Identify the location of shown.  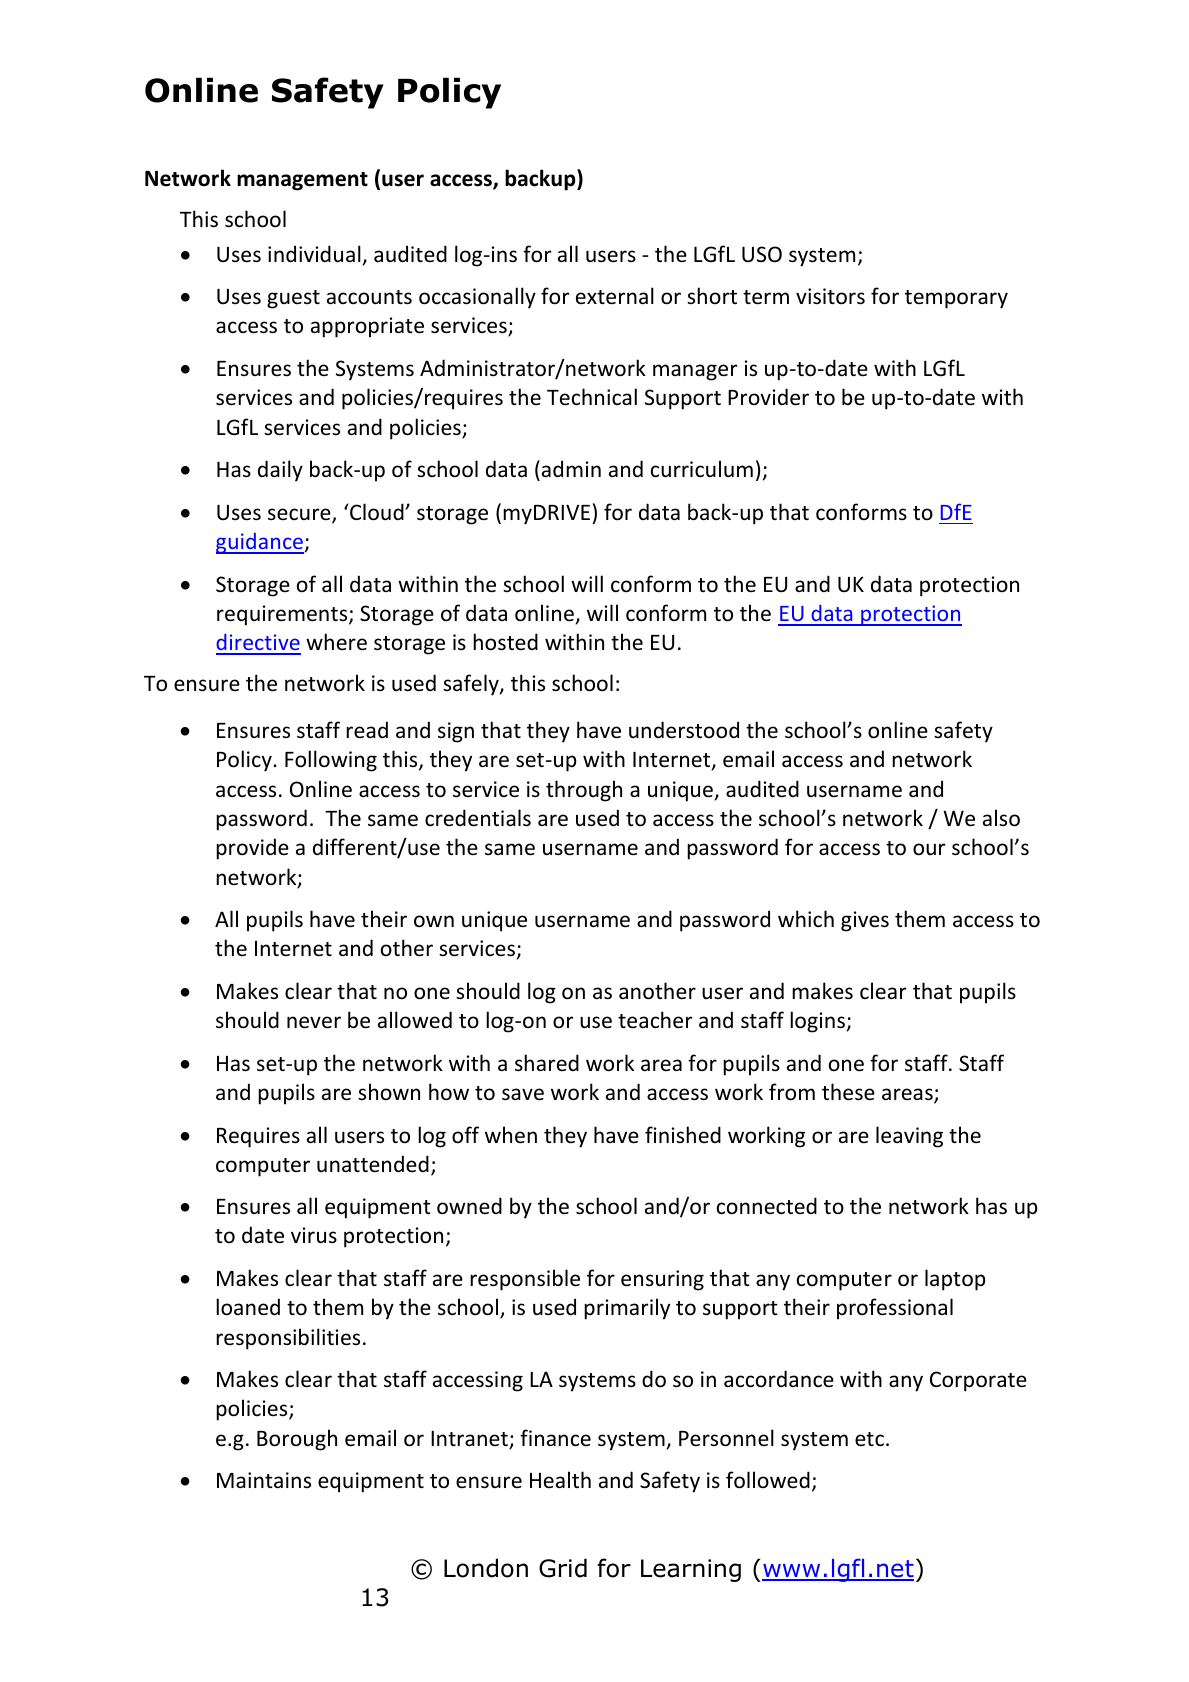
(389, 1091).
